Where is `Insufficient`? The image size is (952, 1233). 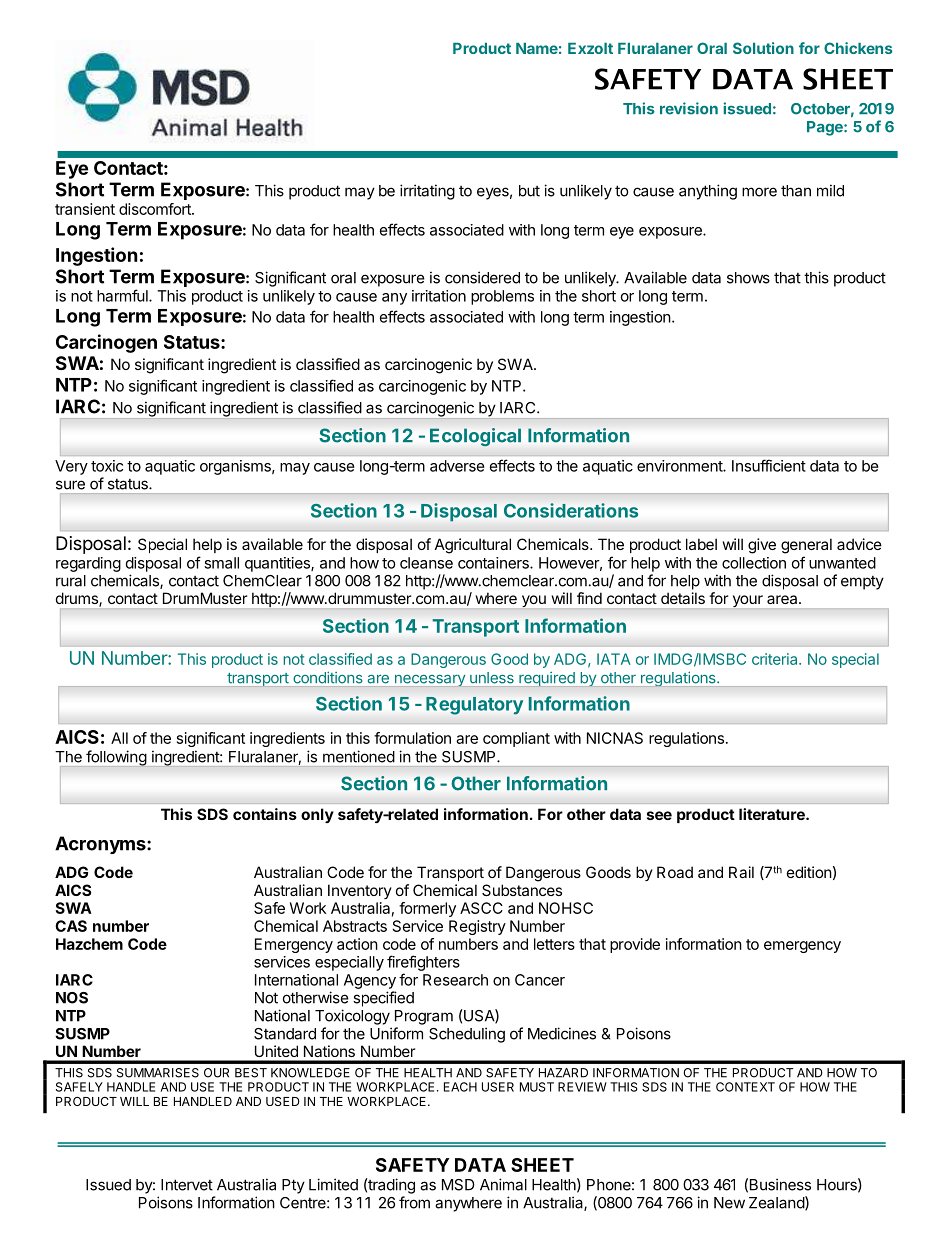 Insufficient is located at coordinates (769, 465).
